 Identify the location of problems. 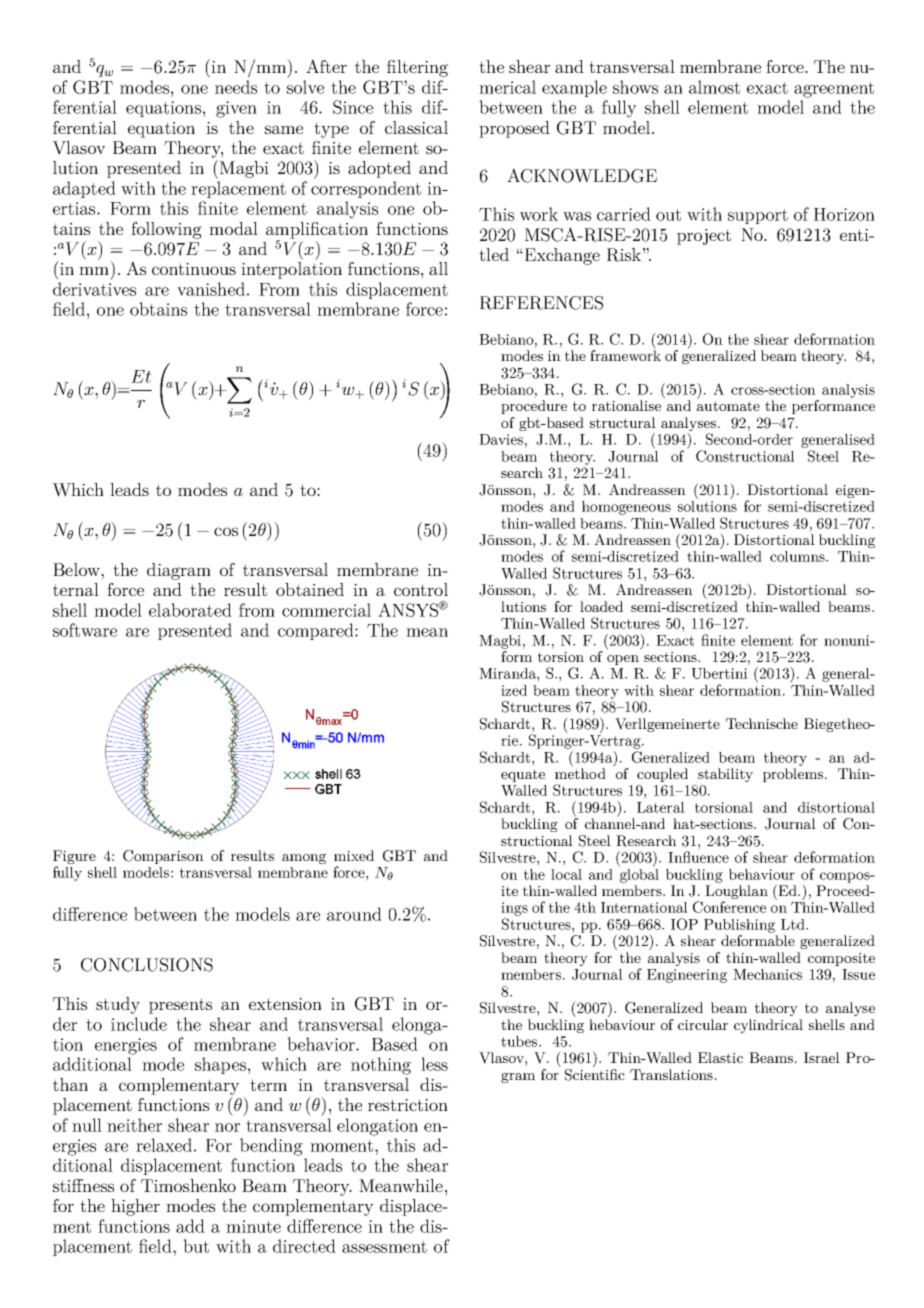
(794, 775).
